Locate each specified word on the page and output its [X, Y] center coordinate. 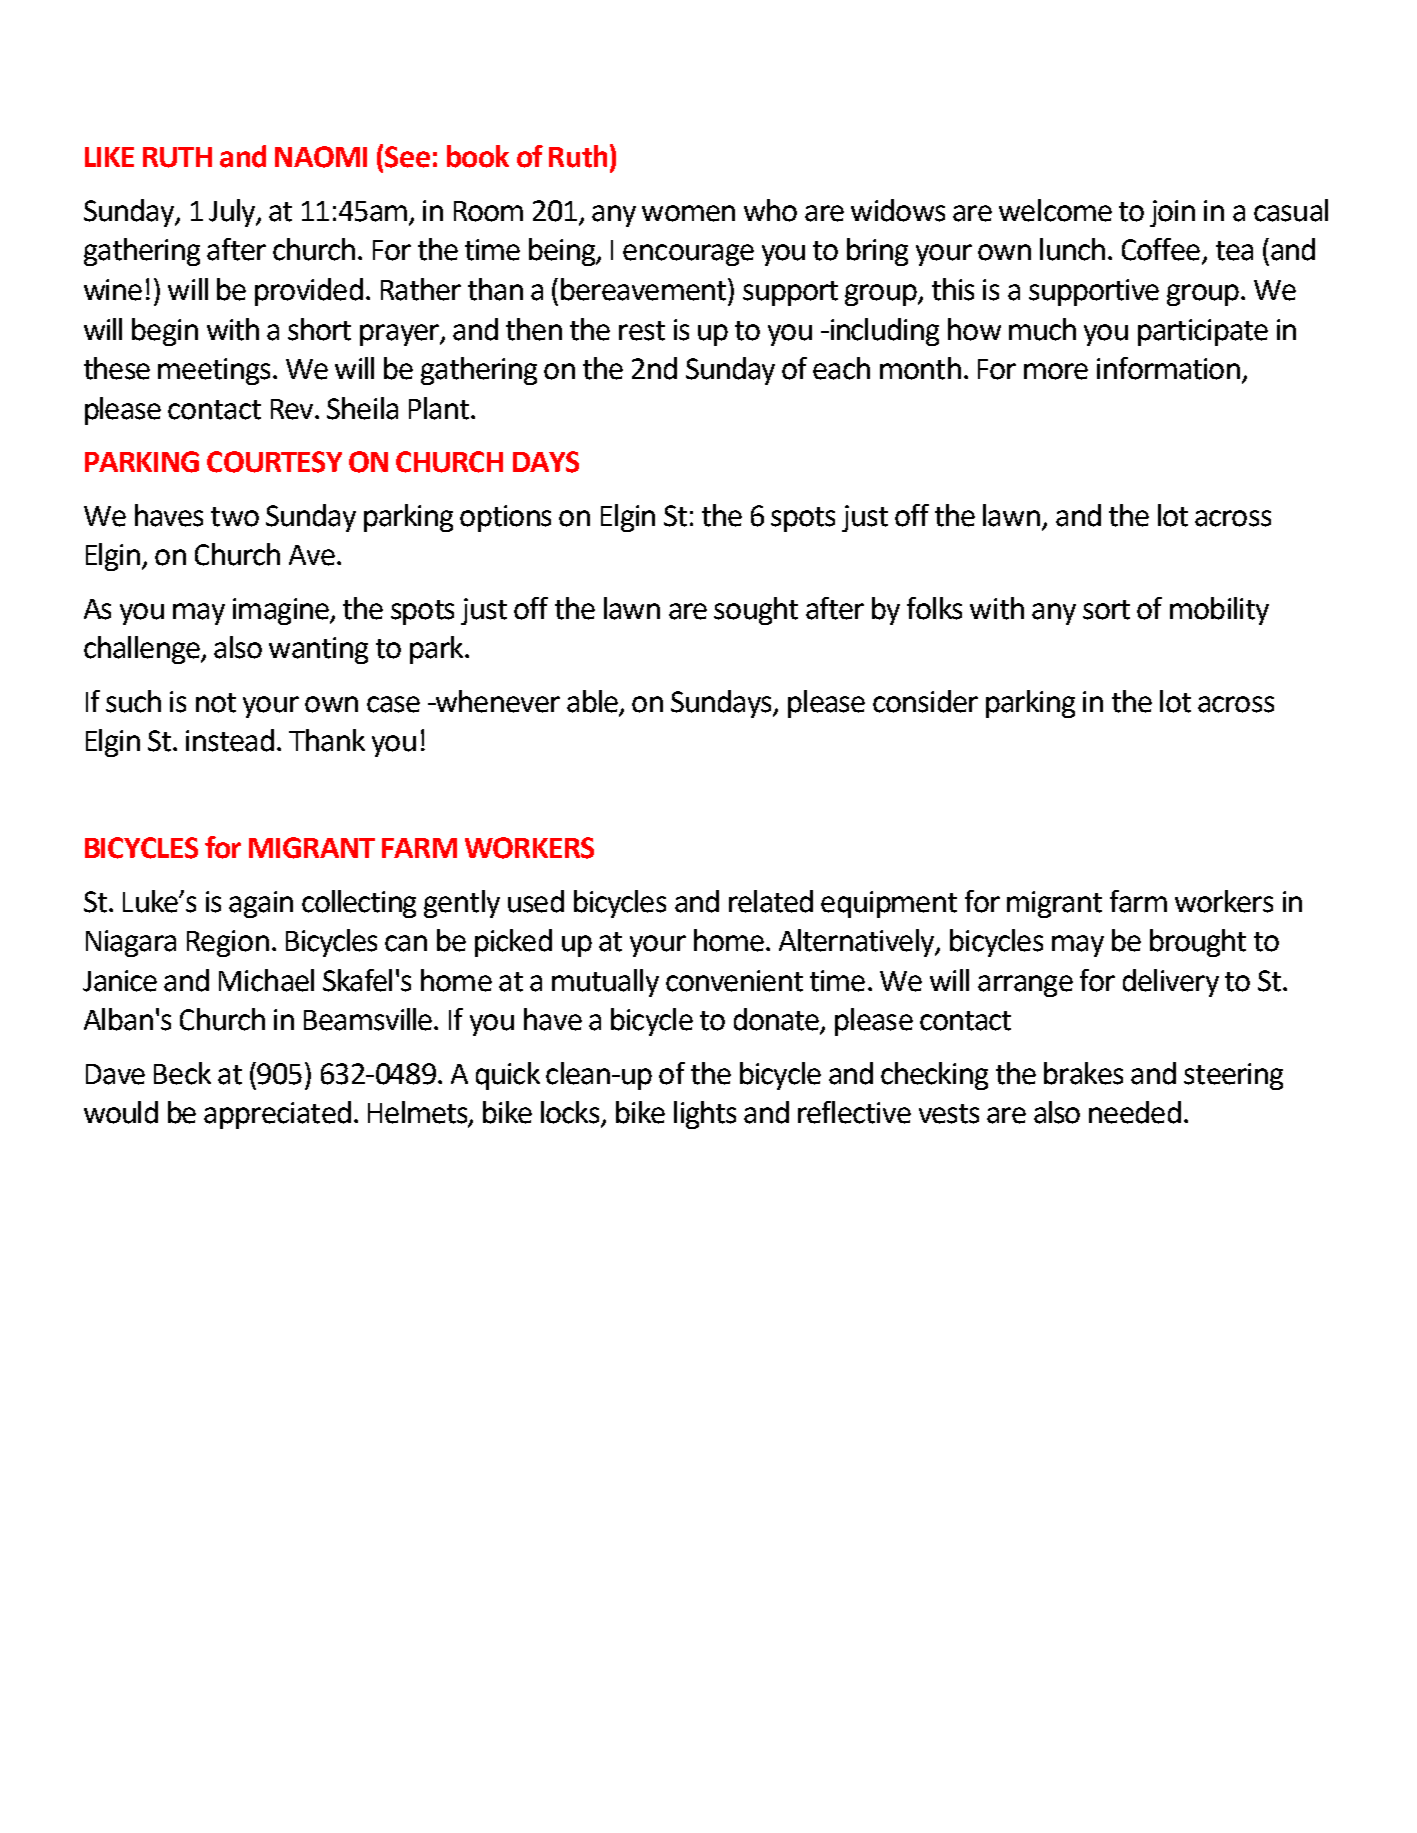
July [233, 213]
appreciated [277, 1115]
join [1172, 213]
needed [1135, 1112]
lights [705, 1115]
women [688, 213]
